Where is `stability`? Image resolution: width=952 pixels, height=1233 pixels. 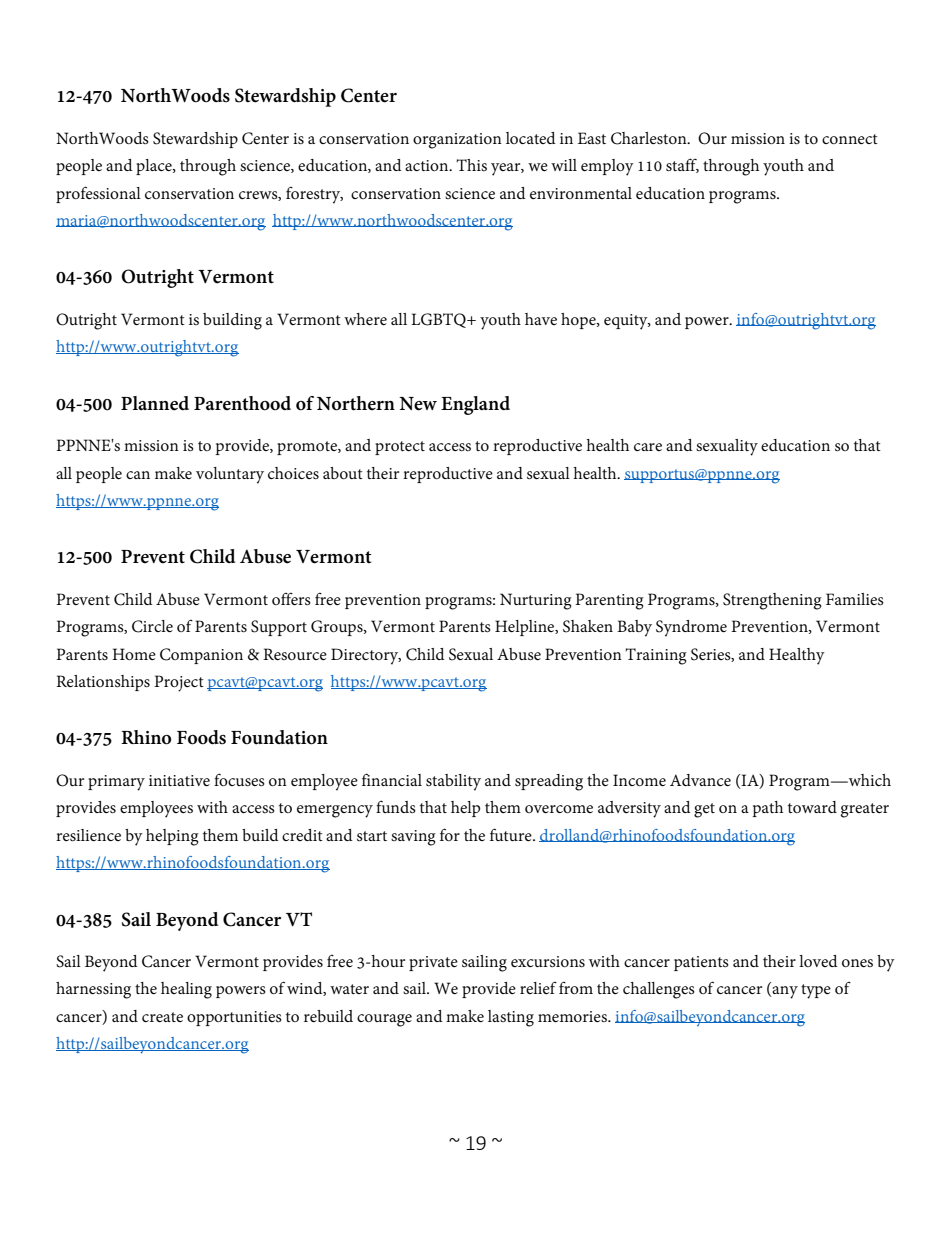 stability is located at coordinates (453, 782).
